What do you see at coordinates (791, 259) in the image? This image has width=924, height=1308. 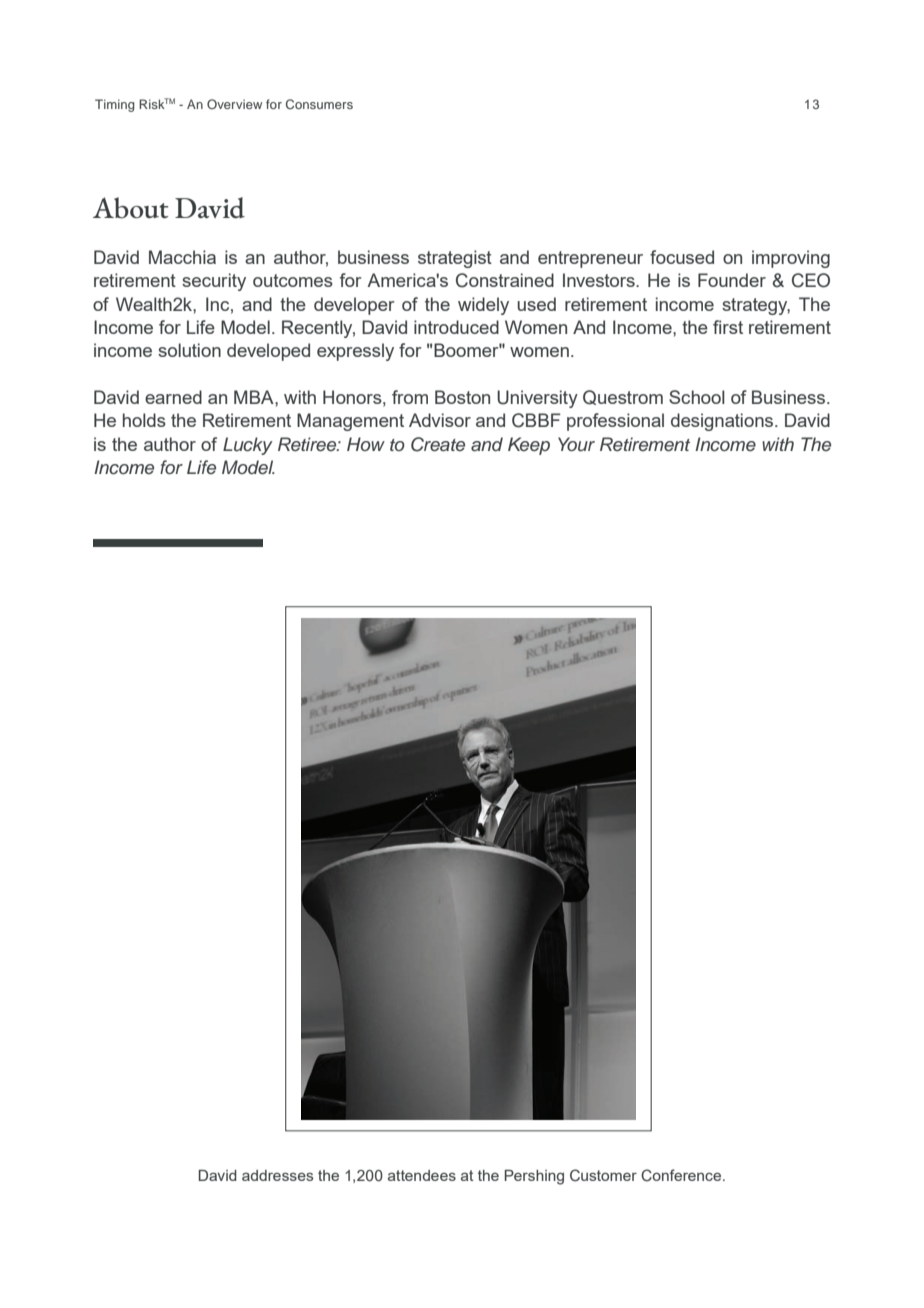 I see `improving` at bounding box center [791, 259].
